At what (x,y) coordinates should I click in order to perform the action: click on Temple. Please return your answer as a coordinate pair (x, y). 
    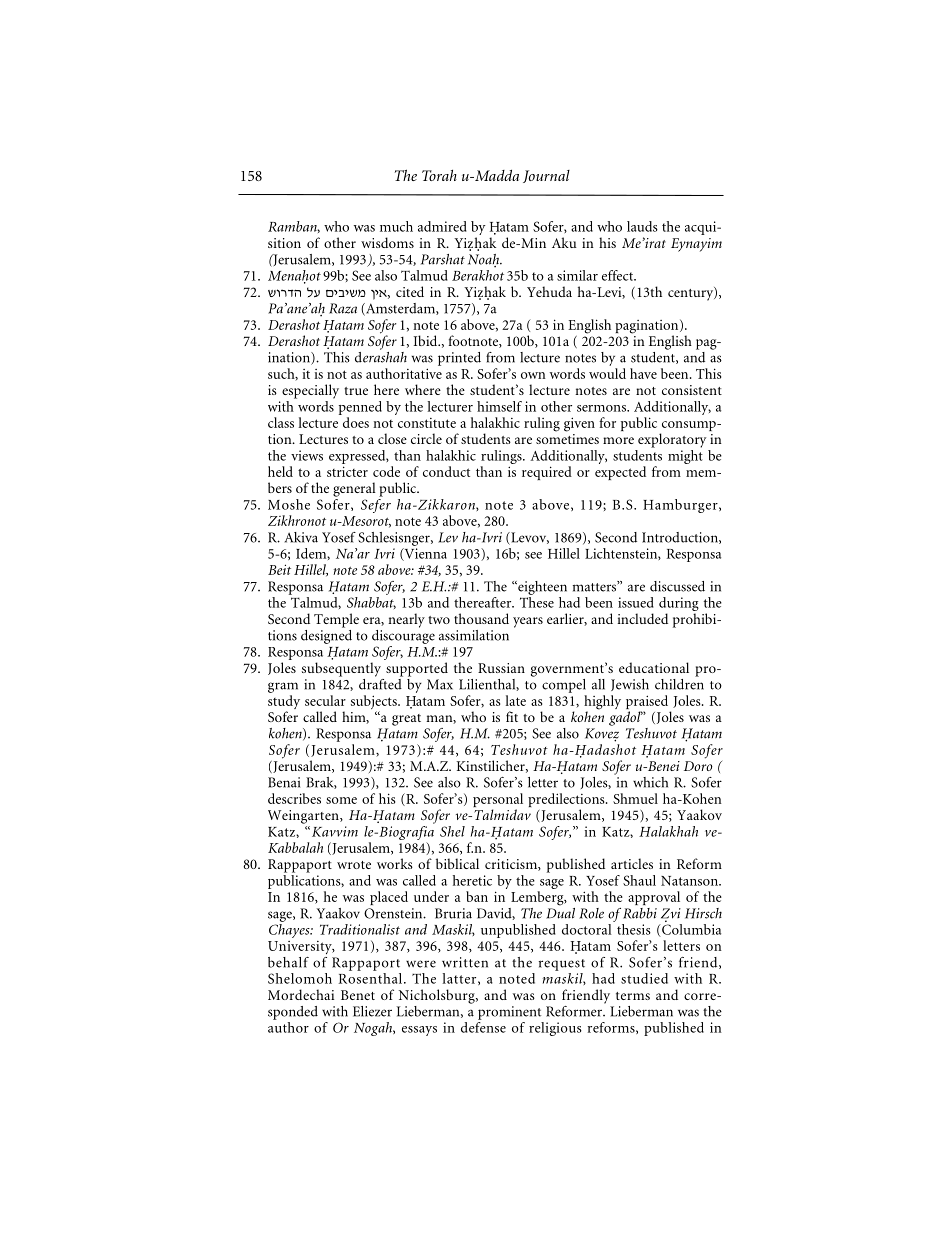
    Looking at the image, I should click on (336, 620).
